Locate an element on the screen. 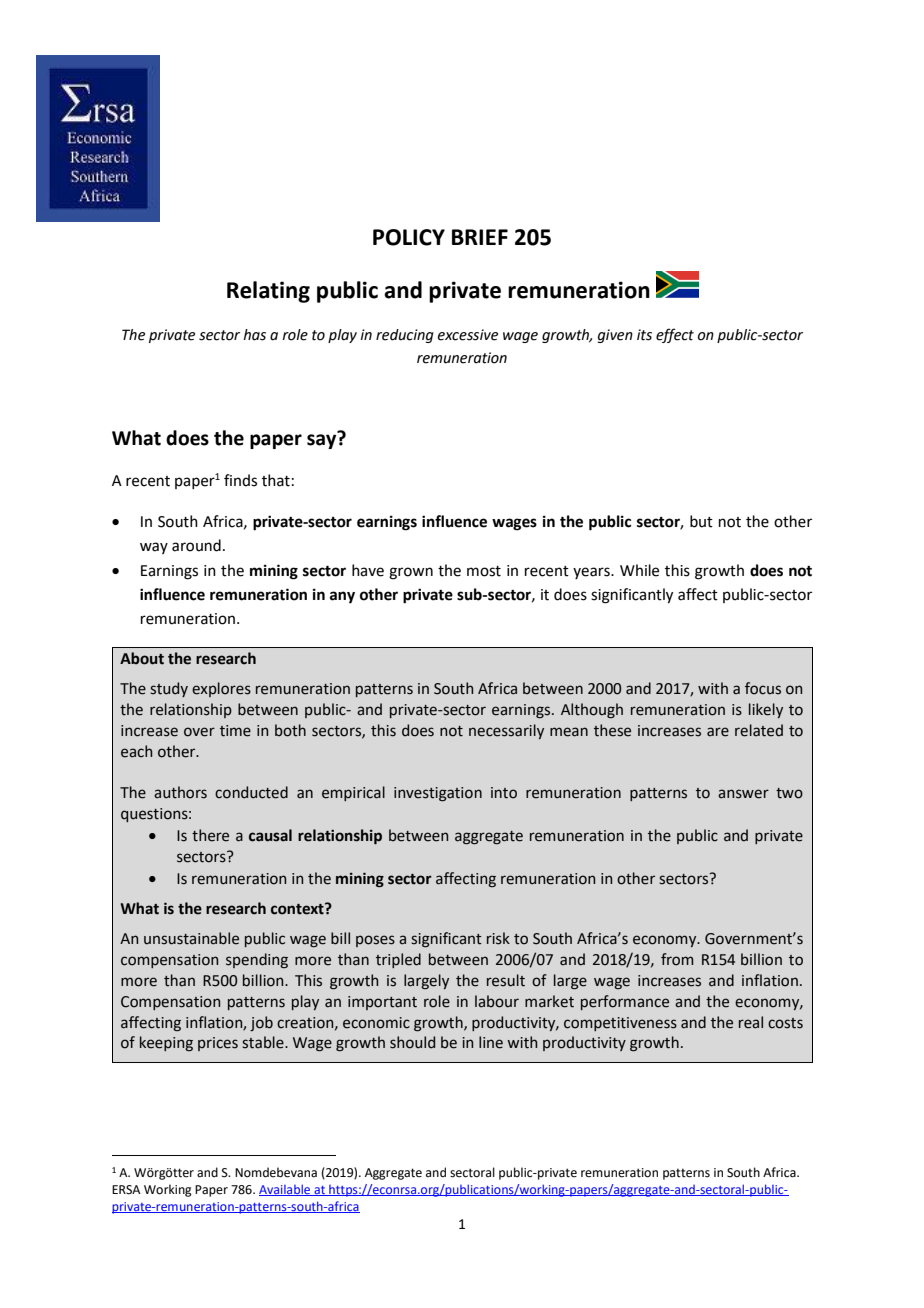  answer is located at coordinates (743, 794).
